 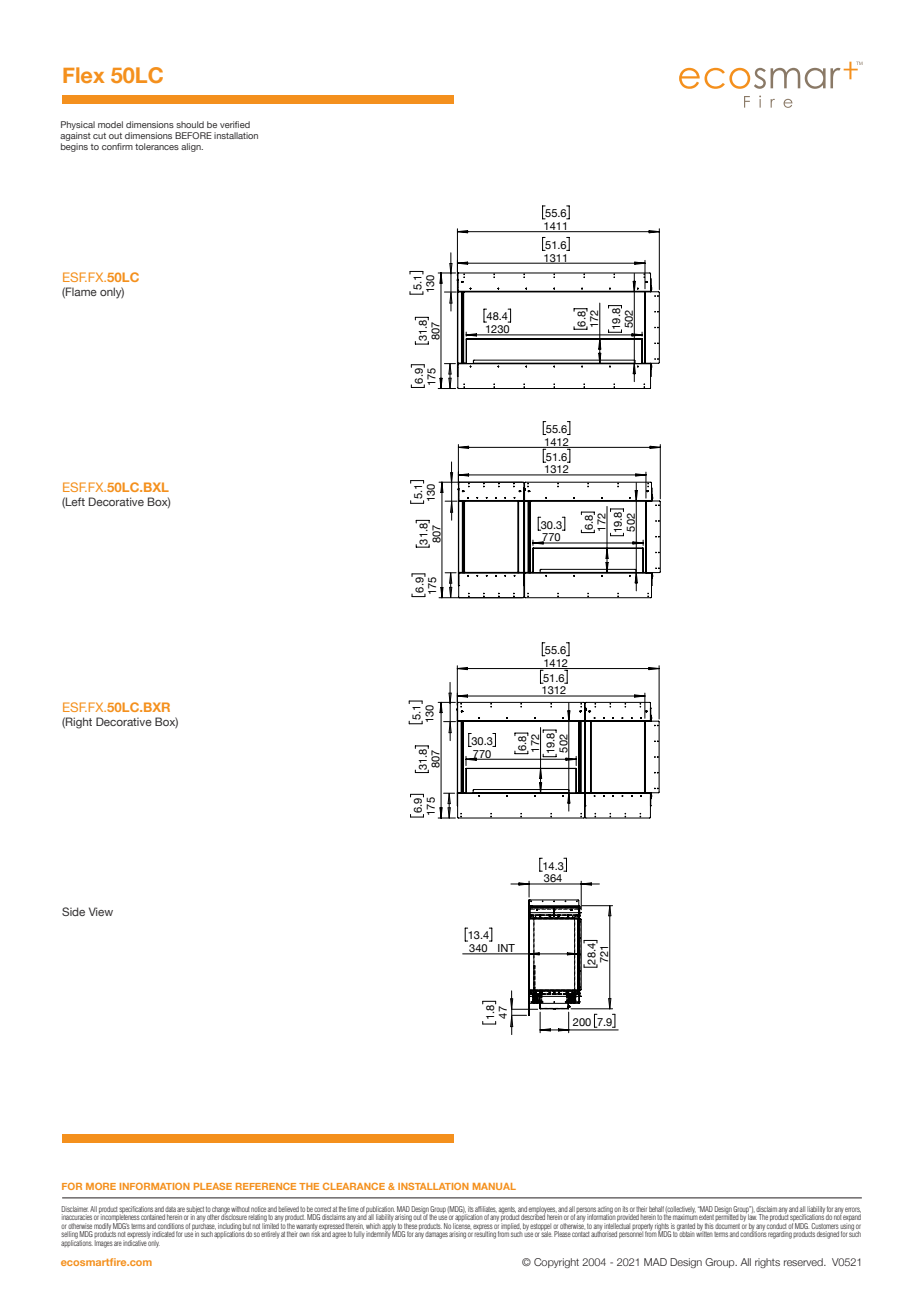 What do you see at coordinates (190, 124) in the screenshot?
I see `should` at bounding box center [190, 124].
